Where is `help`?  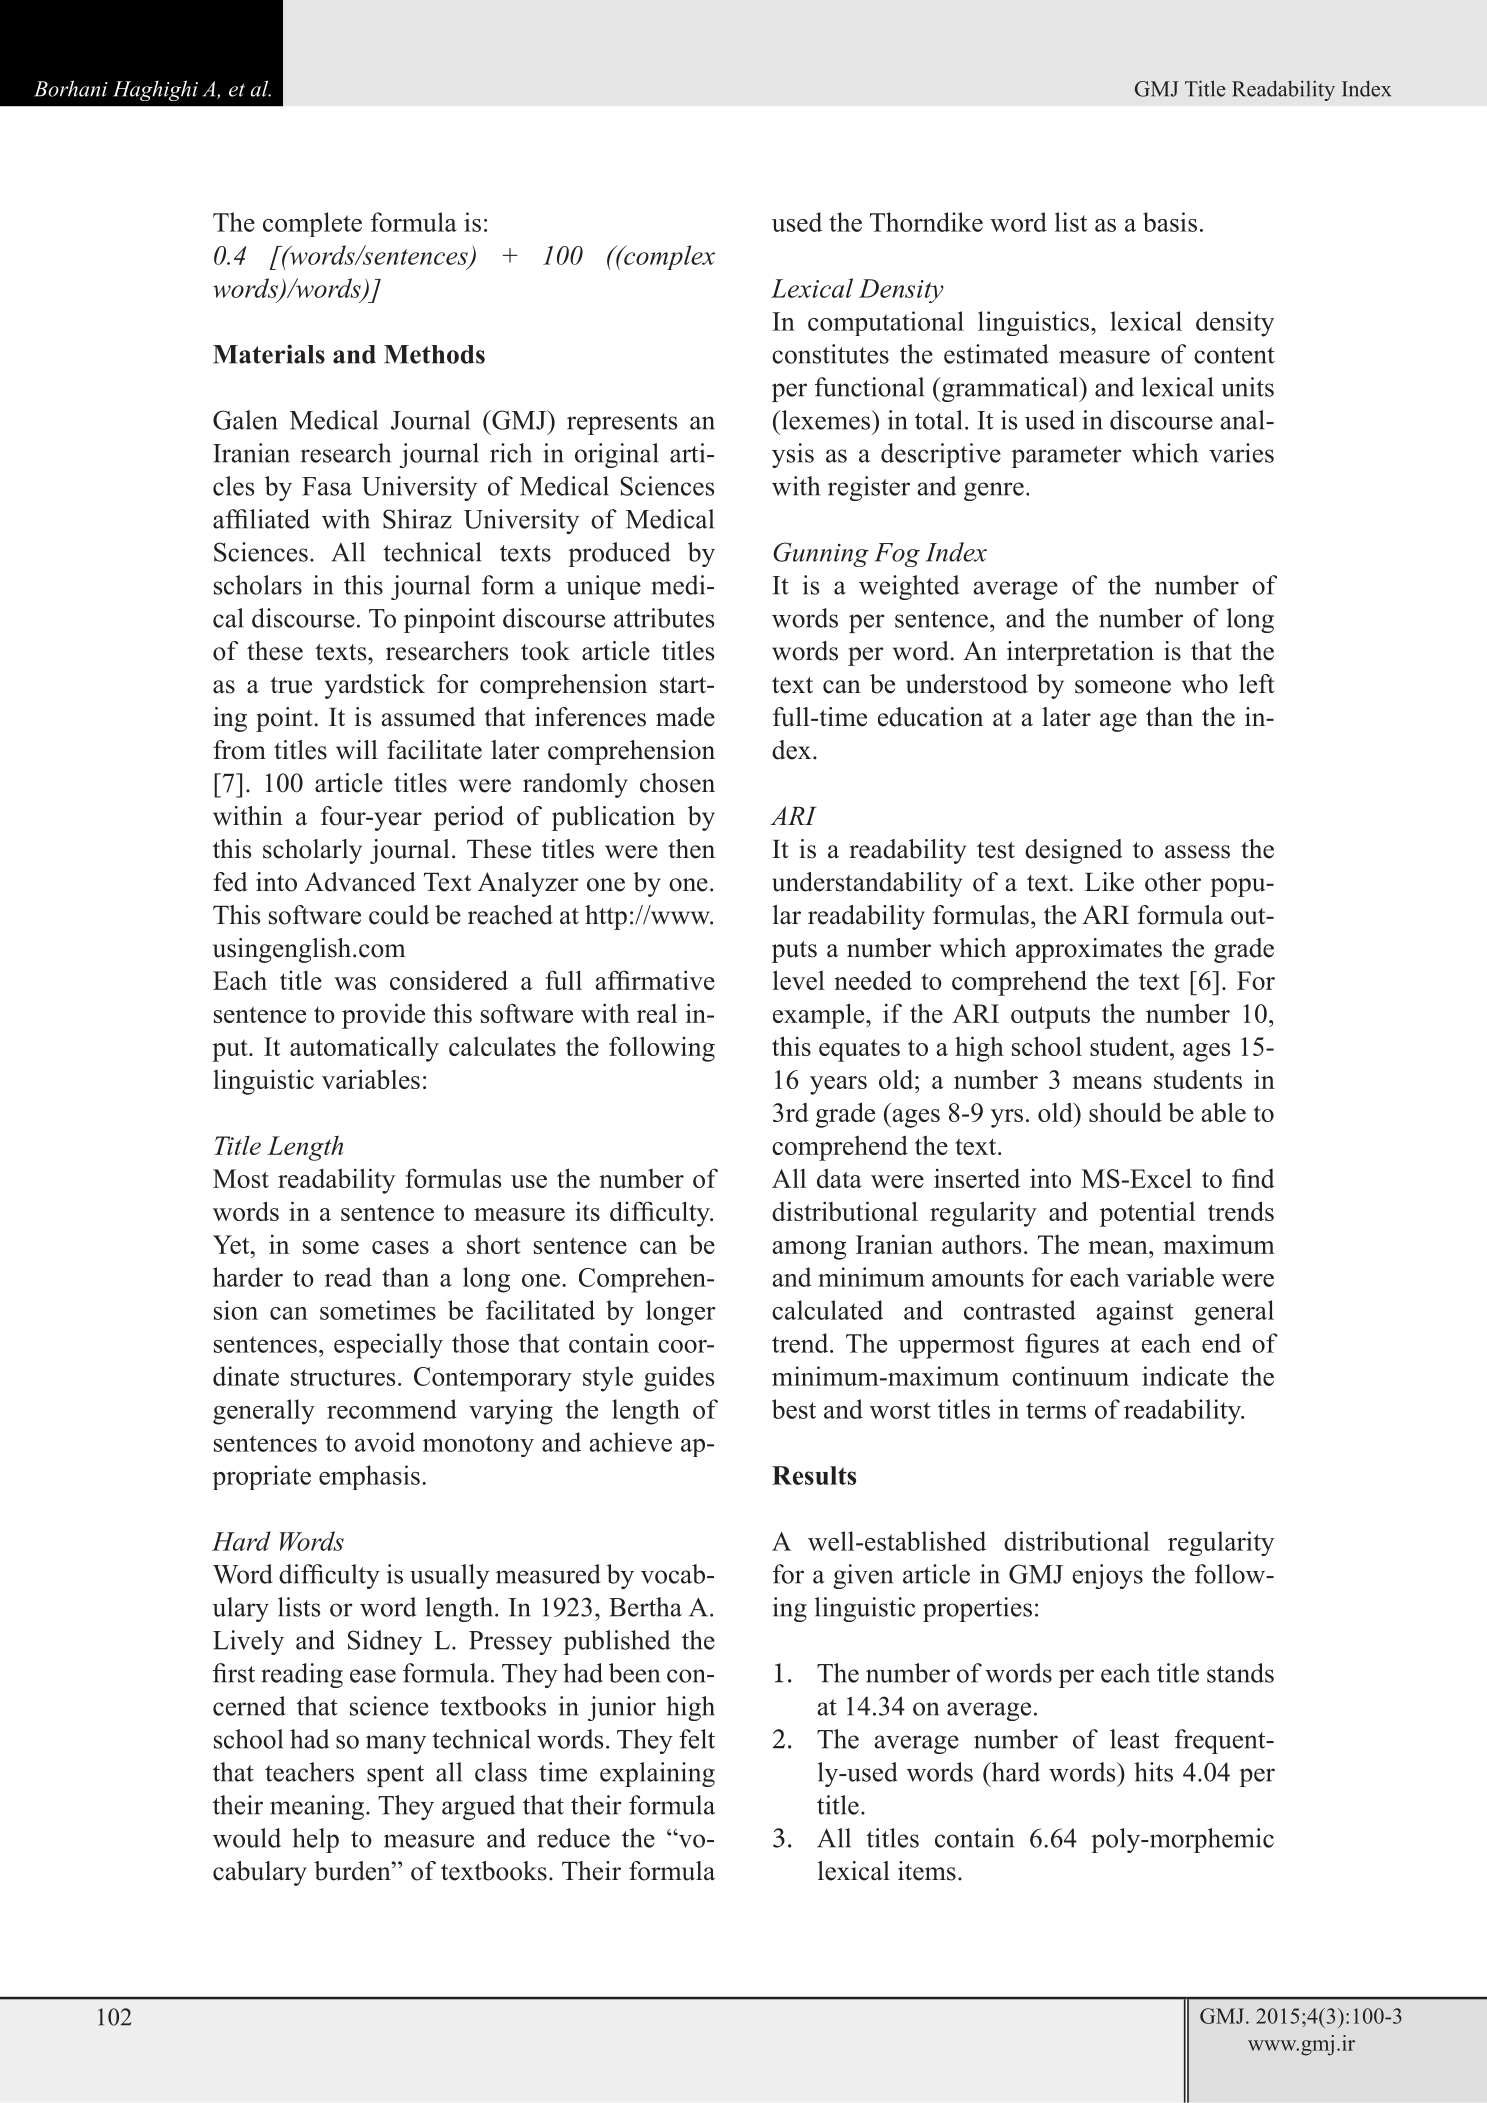 help is located at coordinates (315, 1840).
